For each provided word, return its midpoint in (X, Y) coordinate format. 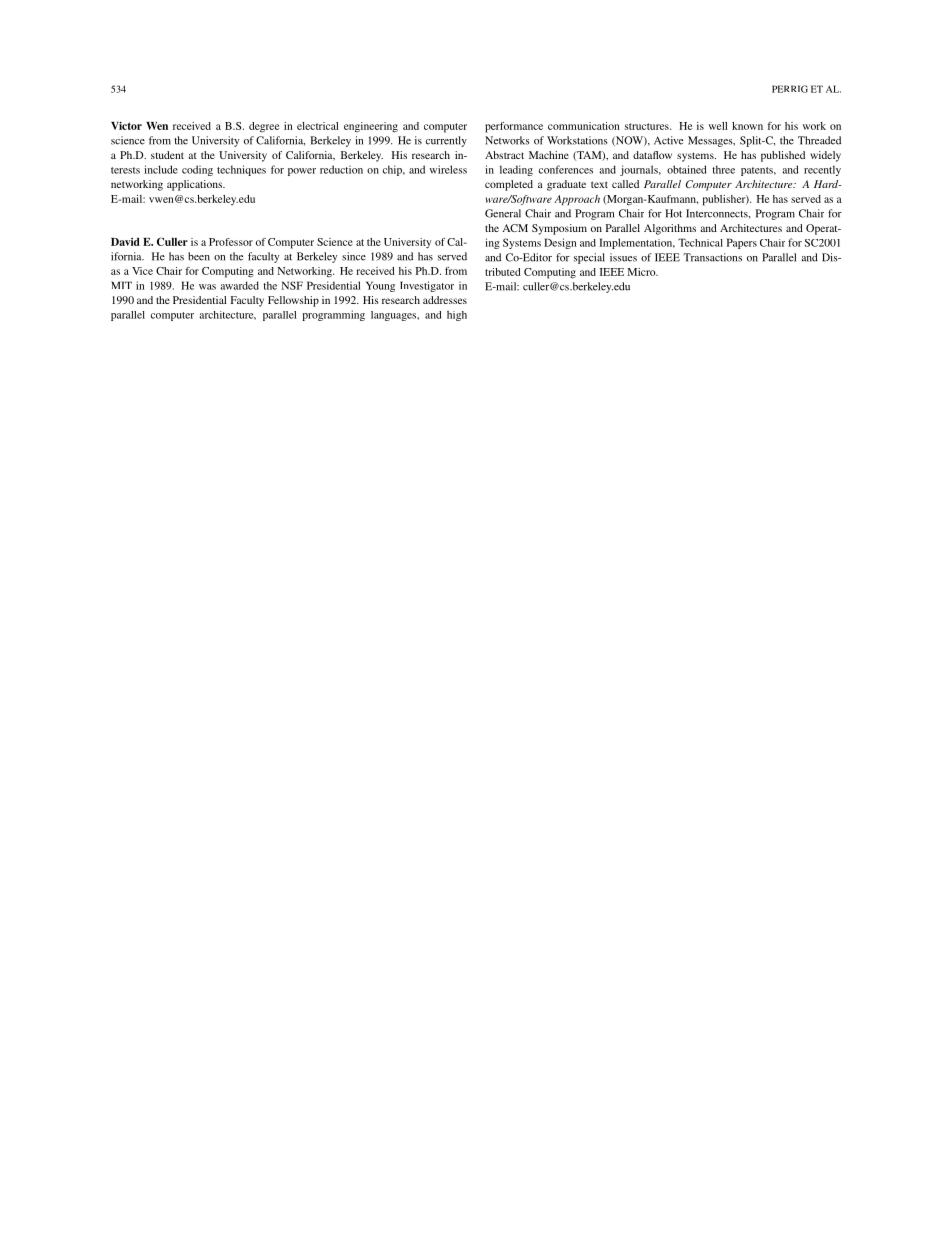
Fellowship (293, 301)
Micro (642, 272)
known (747, 126)
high (457, 315)
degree (264, 127)
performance (514, 127)
